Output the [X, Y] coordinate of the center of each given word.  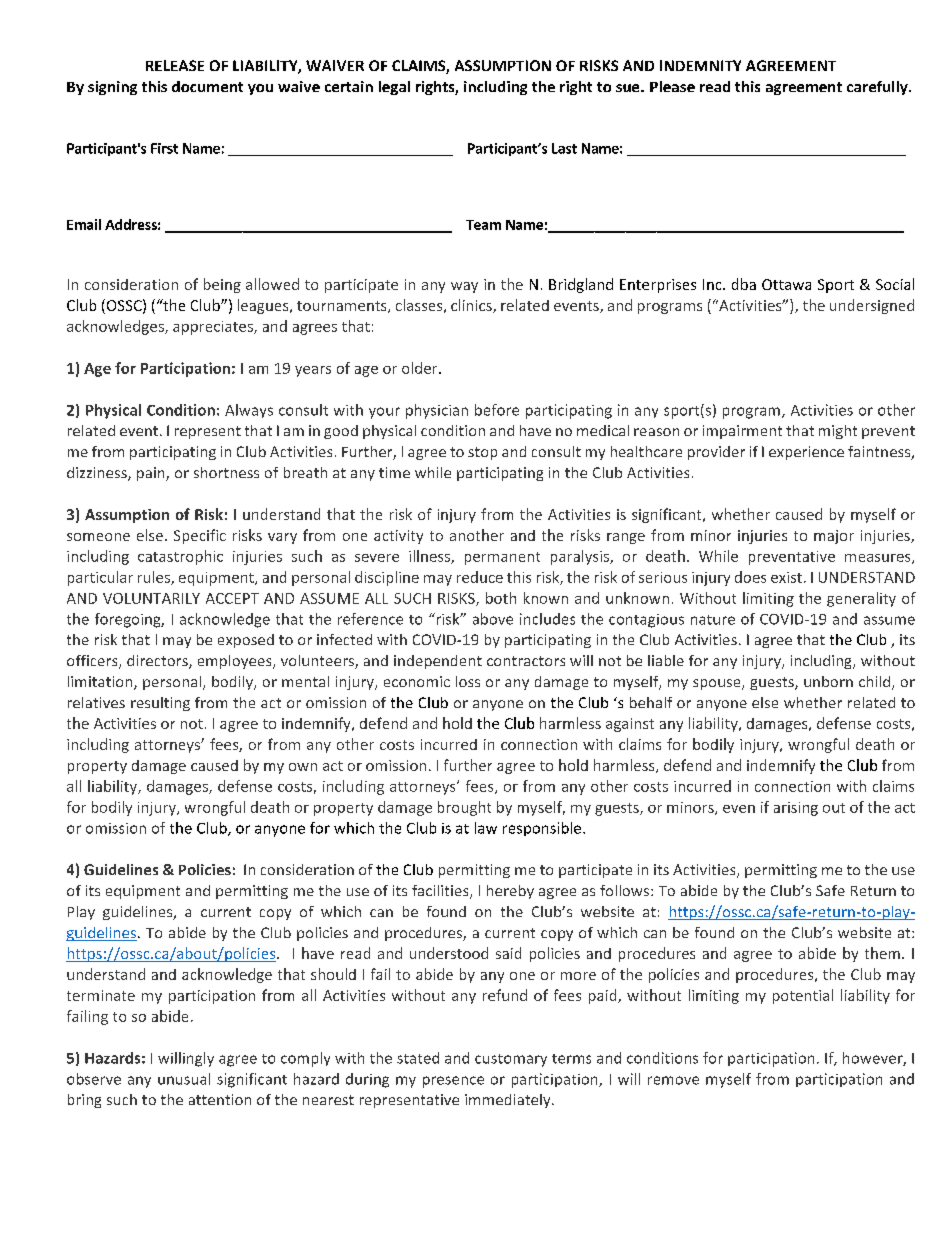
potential [803, 996]
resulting [160, 704]
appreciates [214, 328]
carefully [878, 88]
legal [394, 88]
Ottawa [786, 284]
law [486, 828]
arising [796, 809]
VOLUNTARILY [151, 598]
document [207, 86]
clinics [472, 306]
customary [511, 1060]
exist [786, 577]
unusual [184, 1079]
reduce [480, 577]
